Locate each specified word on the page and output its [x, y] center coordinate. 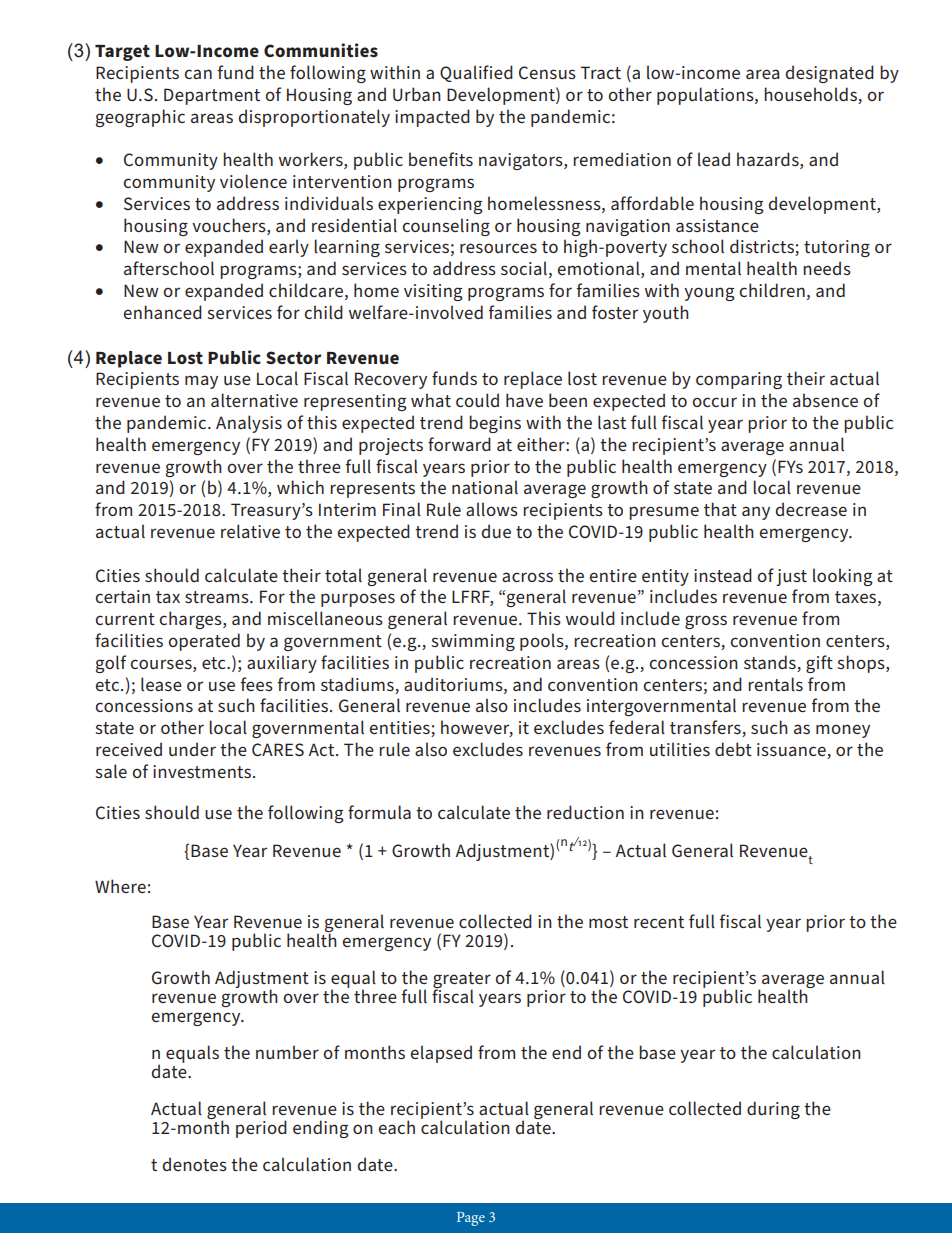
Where [120, 886]
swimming [473, 642]
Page [471, 1219]
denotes [195, 1164]
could [477, 400]
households [811, 95]
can [198, 74]
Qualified [476, 73]
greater [462, 981]
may [201, 382]
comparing [739, 380]
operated [204, 642]
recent [659, 922]
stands [770, 662]
